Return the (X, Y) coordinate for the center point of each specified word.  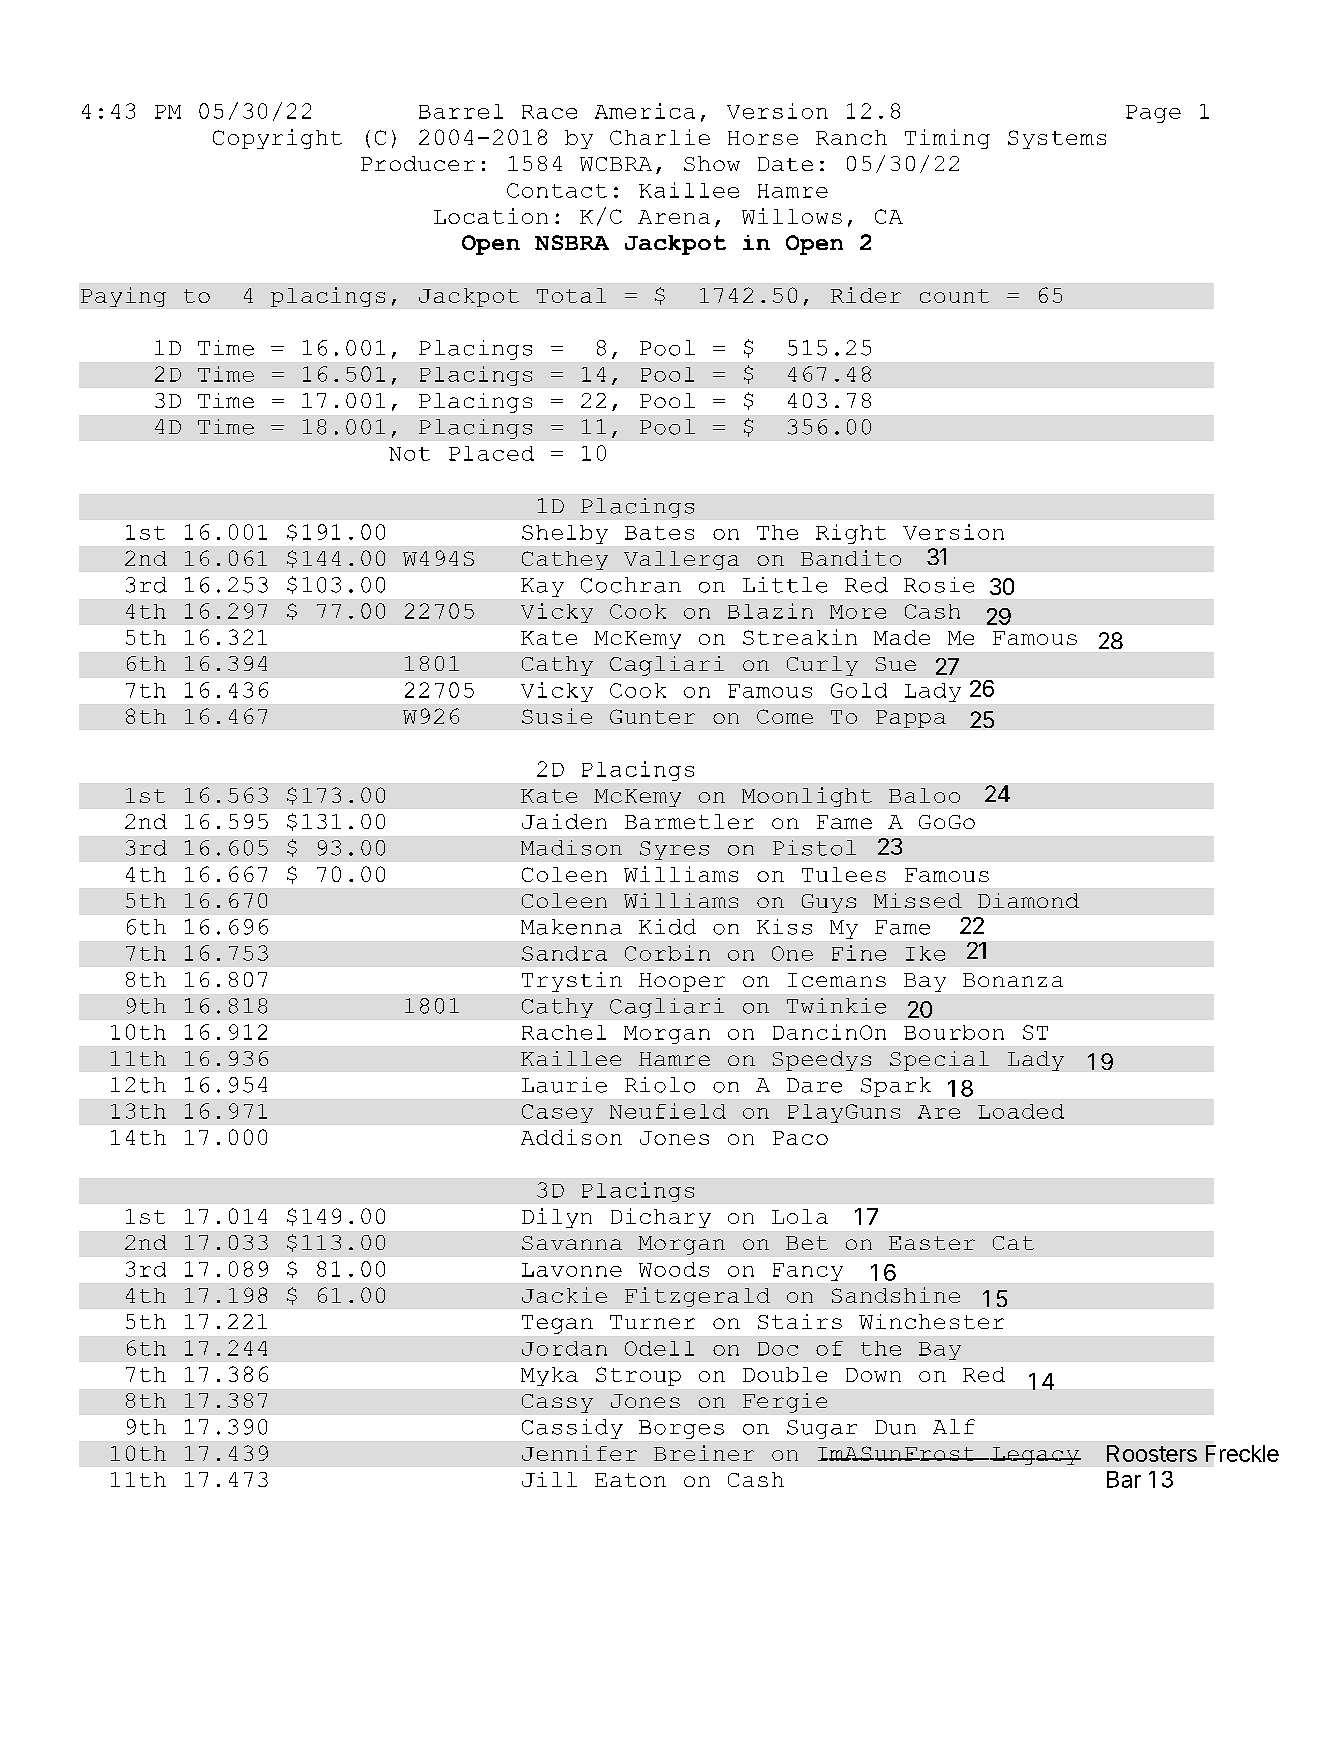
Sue (896, 664)
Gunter (652, 716)
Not (409, 454)
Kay (542, 587)
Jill (549, 1479)
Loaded (1021, 1111)
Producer (418, 163)
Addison (571, 1137)
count (954, 296)
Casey (557, 1113)
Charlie (660, 137)
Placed (491, 453)
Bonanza (1013, 980)
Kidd (667, 927)
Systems (1057, 139)
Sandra (564, 953)
